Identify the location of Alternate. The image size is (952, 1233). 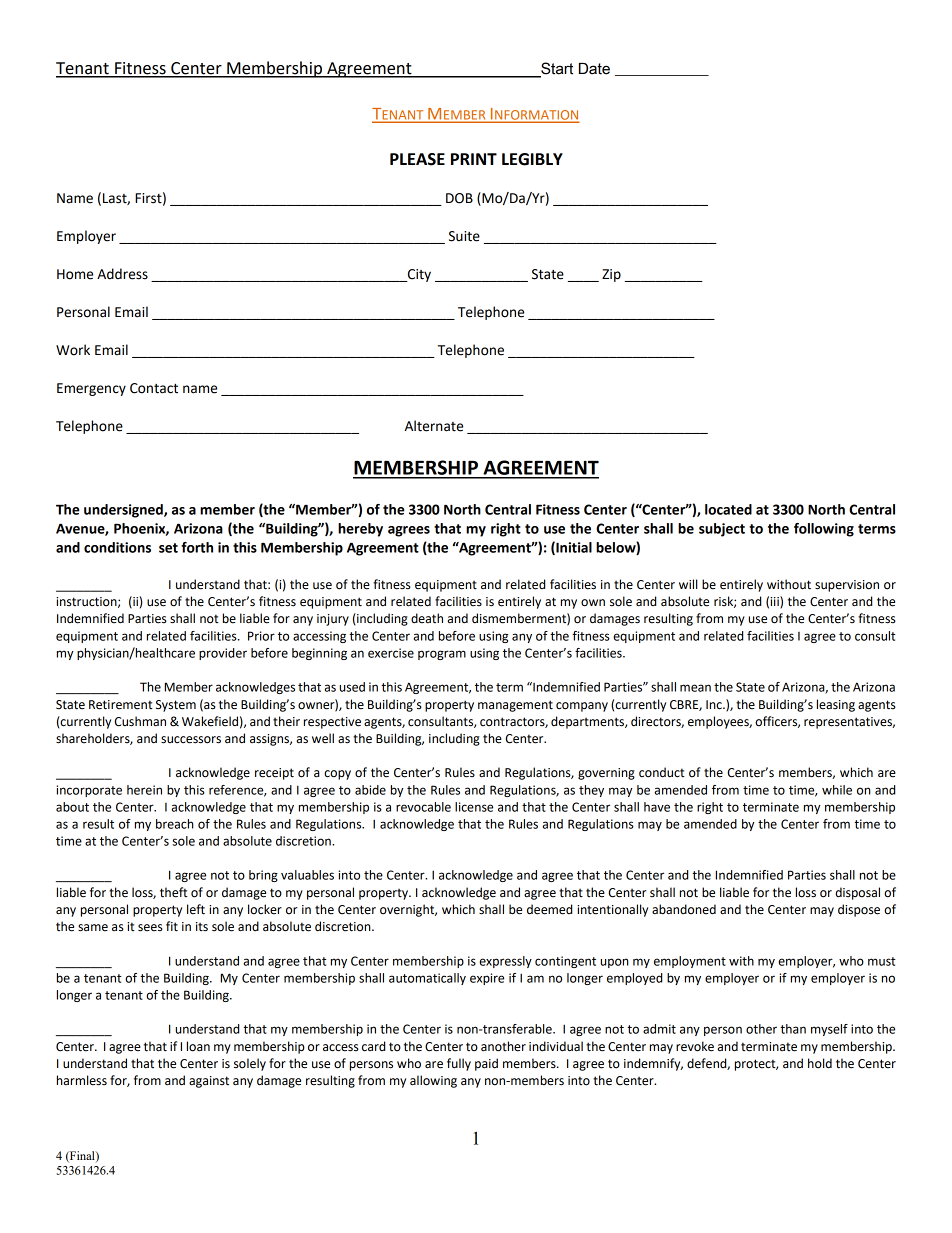
(434, 426).
